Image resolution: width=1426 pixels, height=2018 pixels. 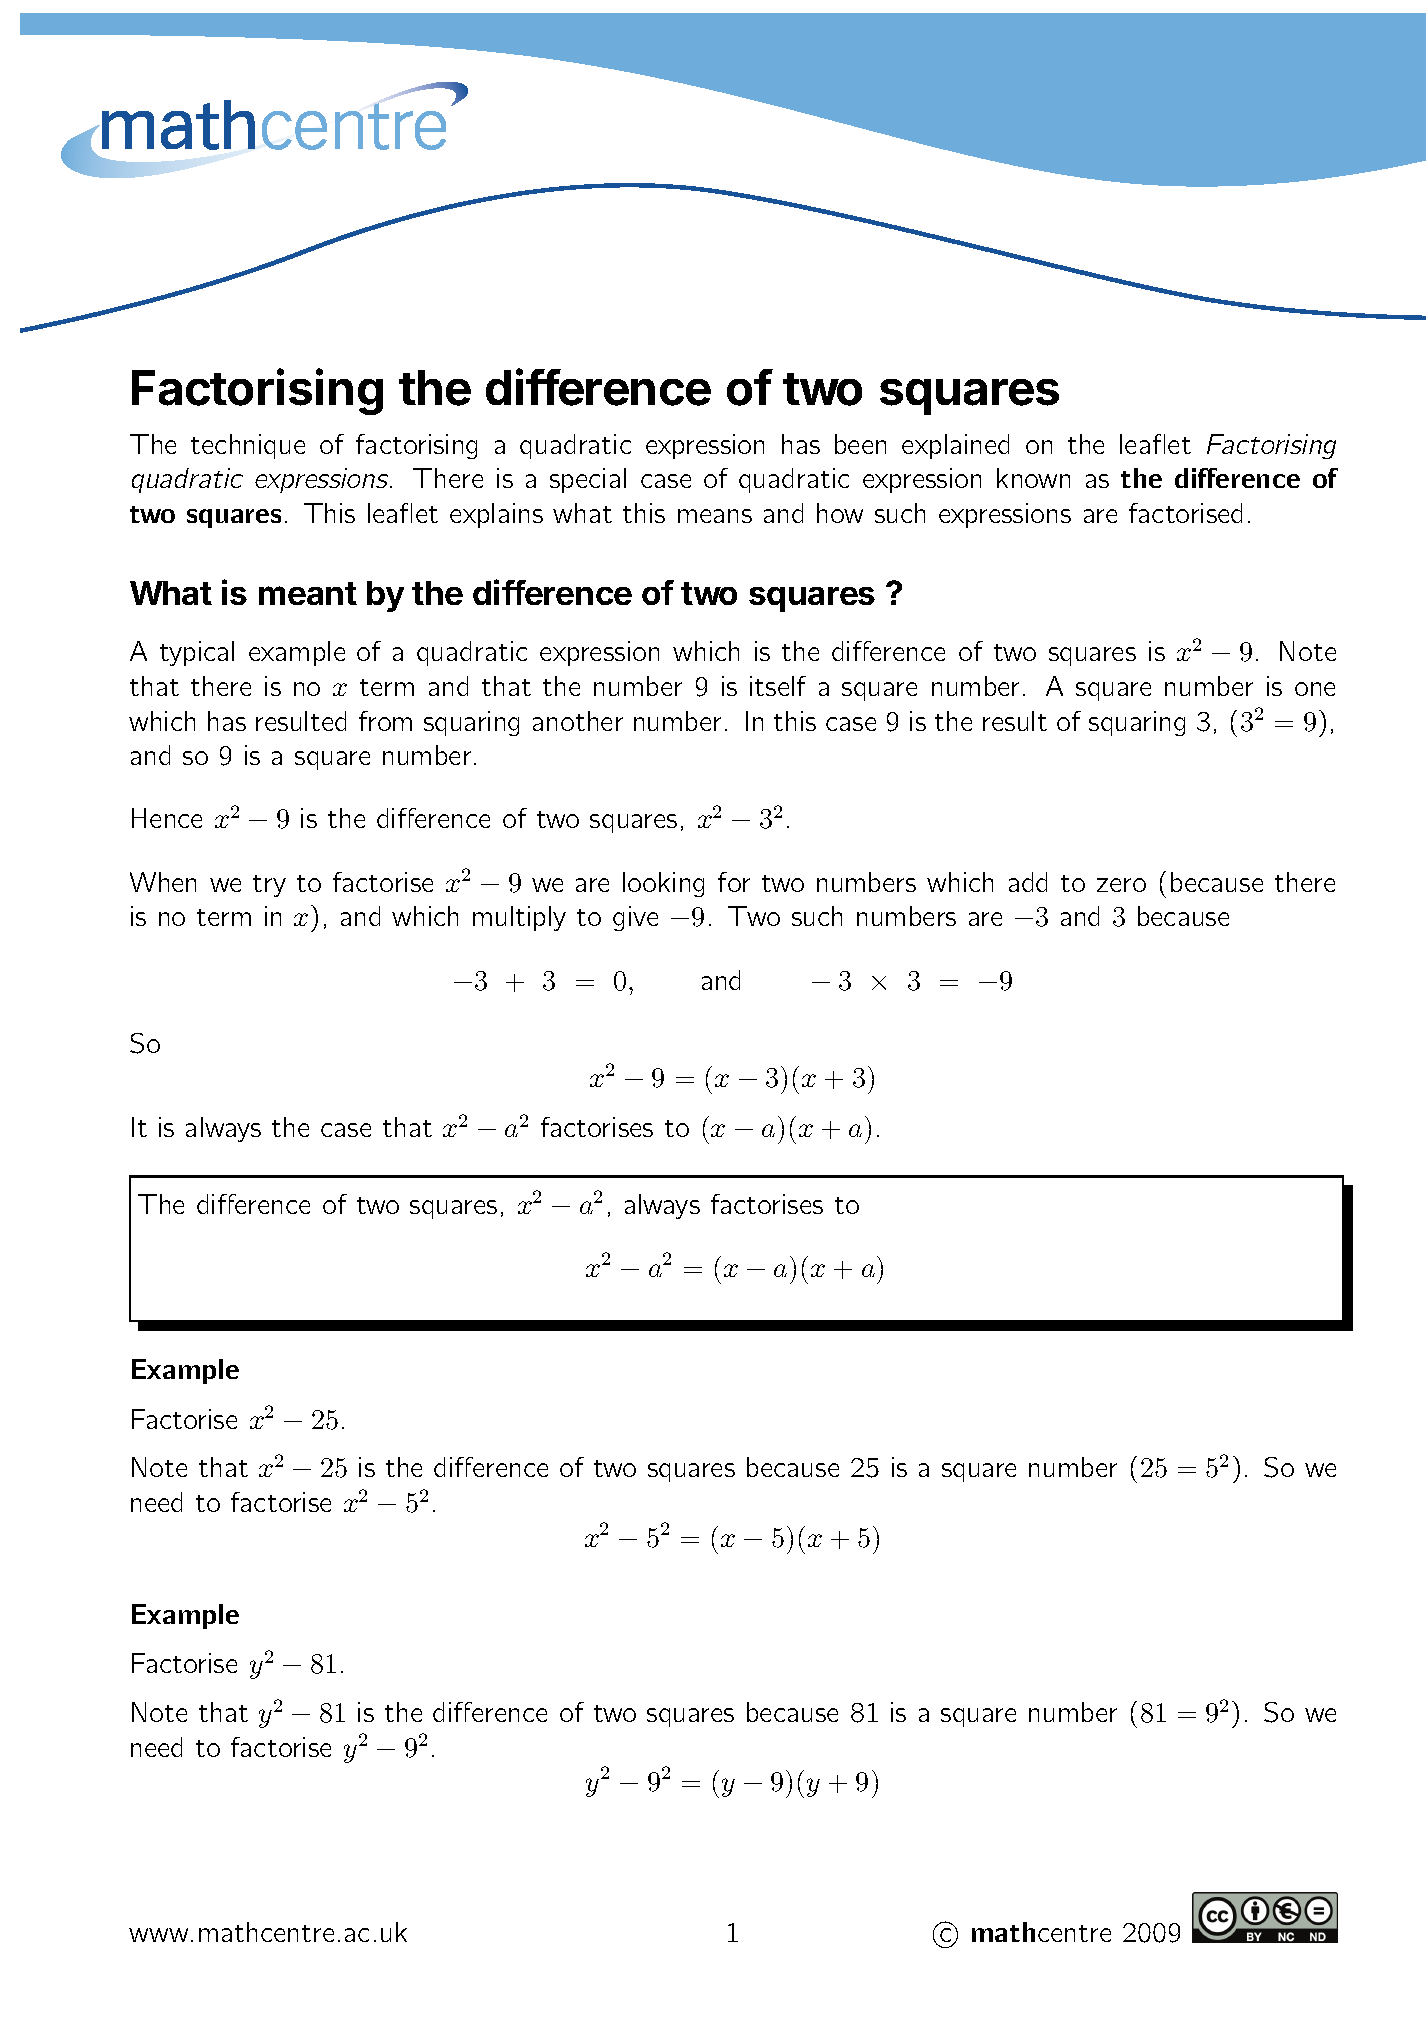 I want to click on one, so click(x=1315, y=689).
